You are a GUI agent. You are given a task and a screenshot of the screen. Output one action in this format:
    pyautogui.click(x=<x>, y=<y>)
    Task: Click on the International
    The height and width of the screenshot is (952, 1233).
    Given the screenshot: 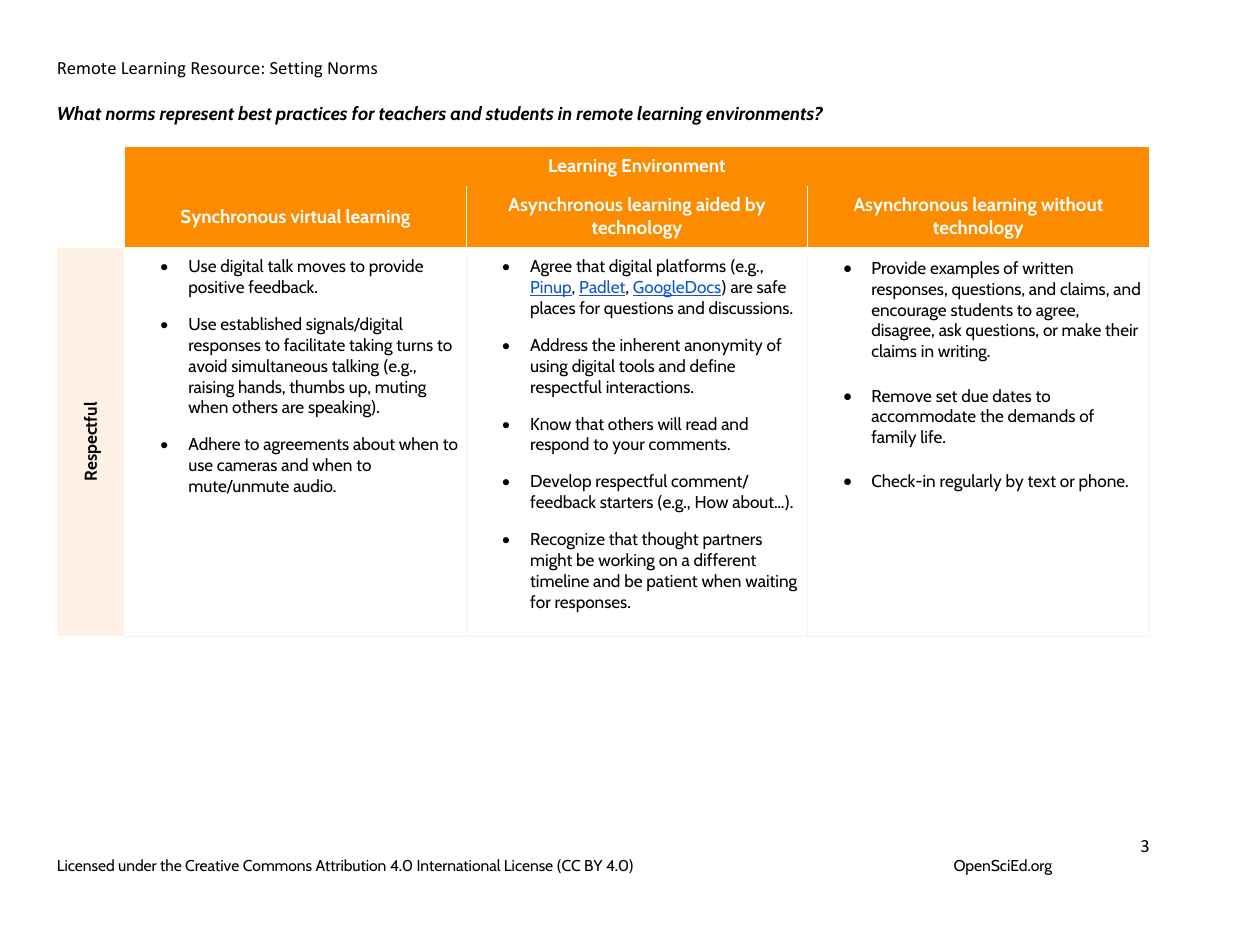 What is the action you would take?
    pyautogui.click(x=459, y=865)
